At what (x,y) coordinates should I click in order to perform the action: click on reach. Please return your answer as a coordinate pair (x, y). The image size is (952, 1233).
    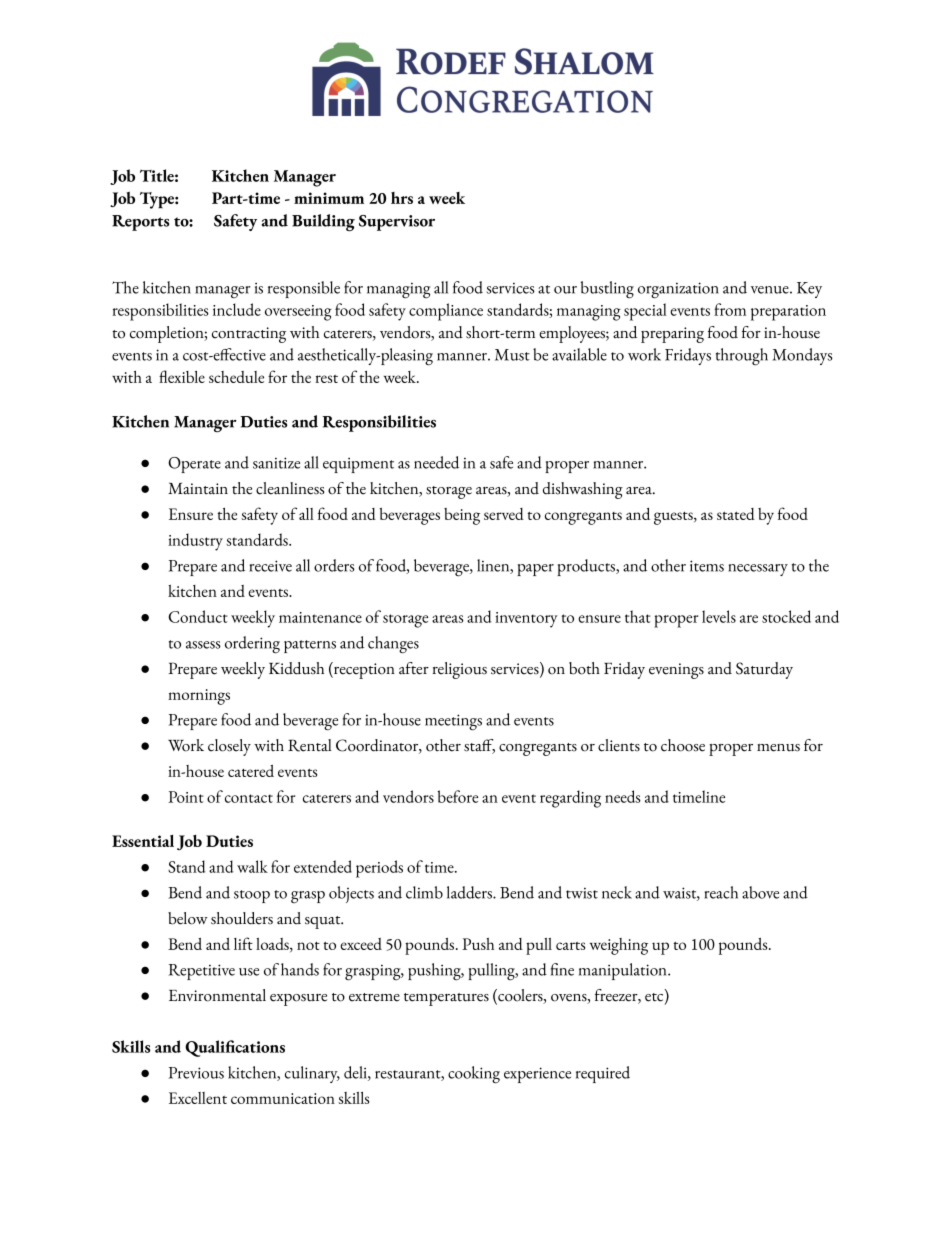
    Looking at the image, I should click on (721, 892).
